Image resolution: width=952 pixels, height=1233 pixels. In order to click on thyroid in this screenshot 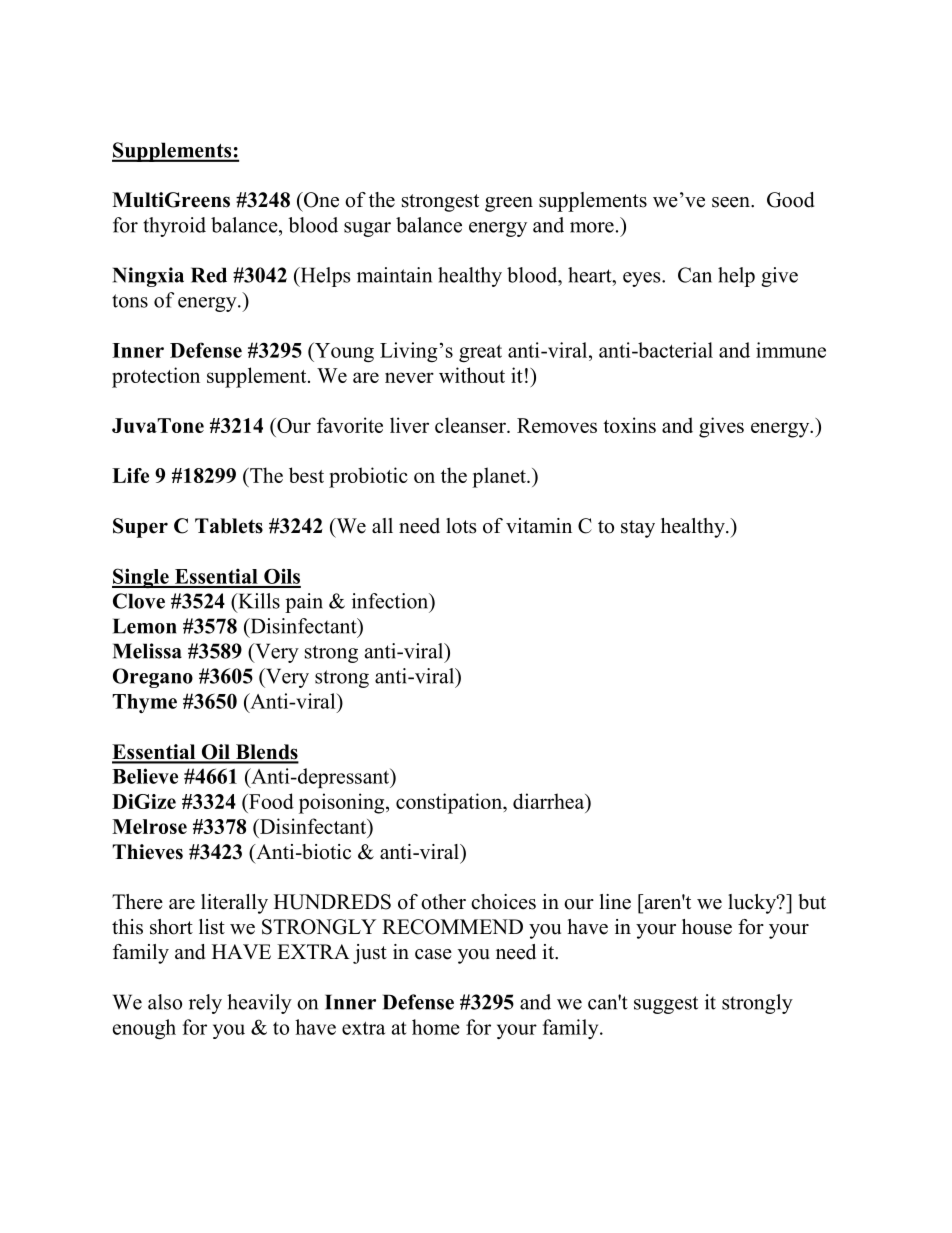, I will do `click(174, 227)`.
